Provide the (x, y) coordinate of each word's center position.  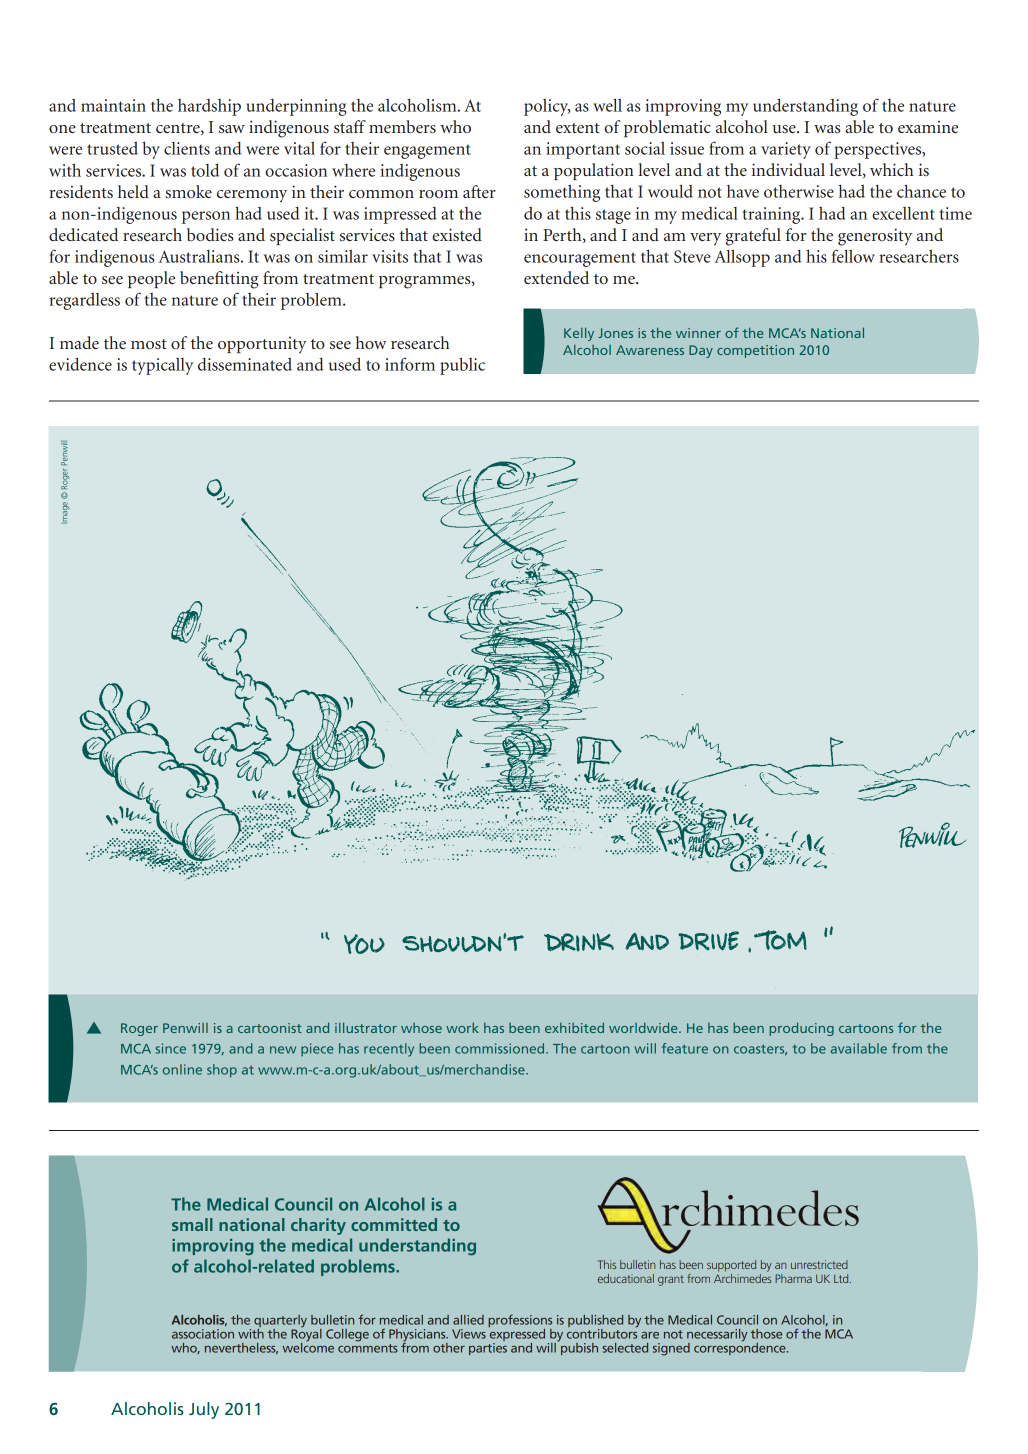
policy (547, 107)
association (203, 1334)
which (892, 169)
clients (187, 148)
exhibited (574, 1027)
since (171, 1048)
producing (801, 1029)
